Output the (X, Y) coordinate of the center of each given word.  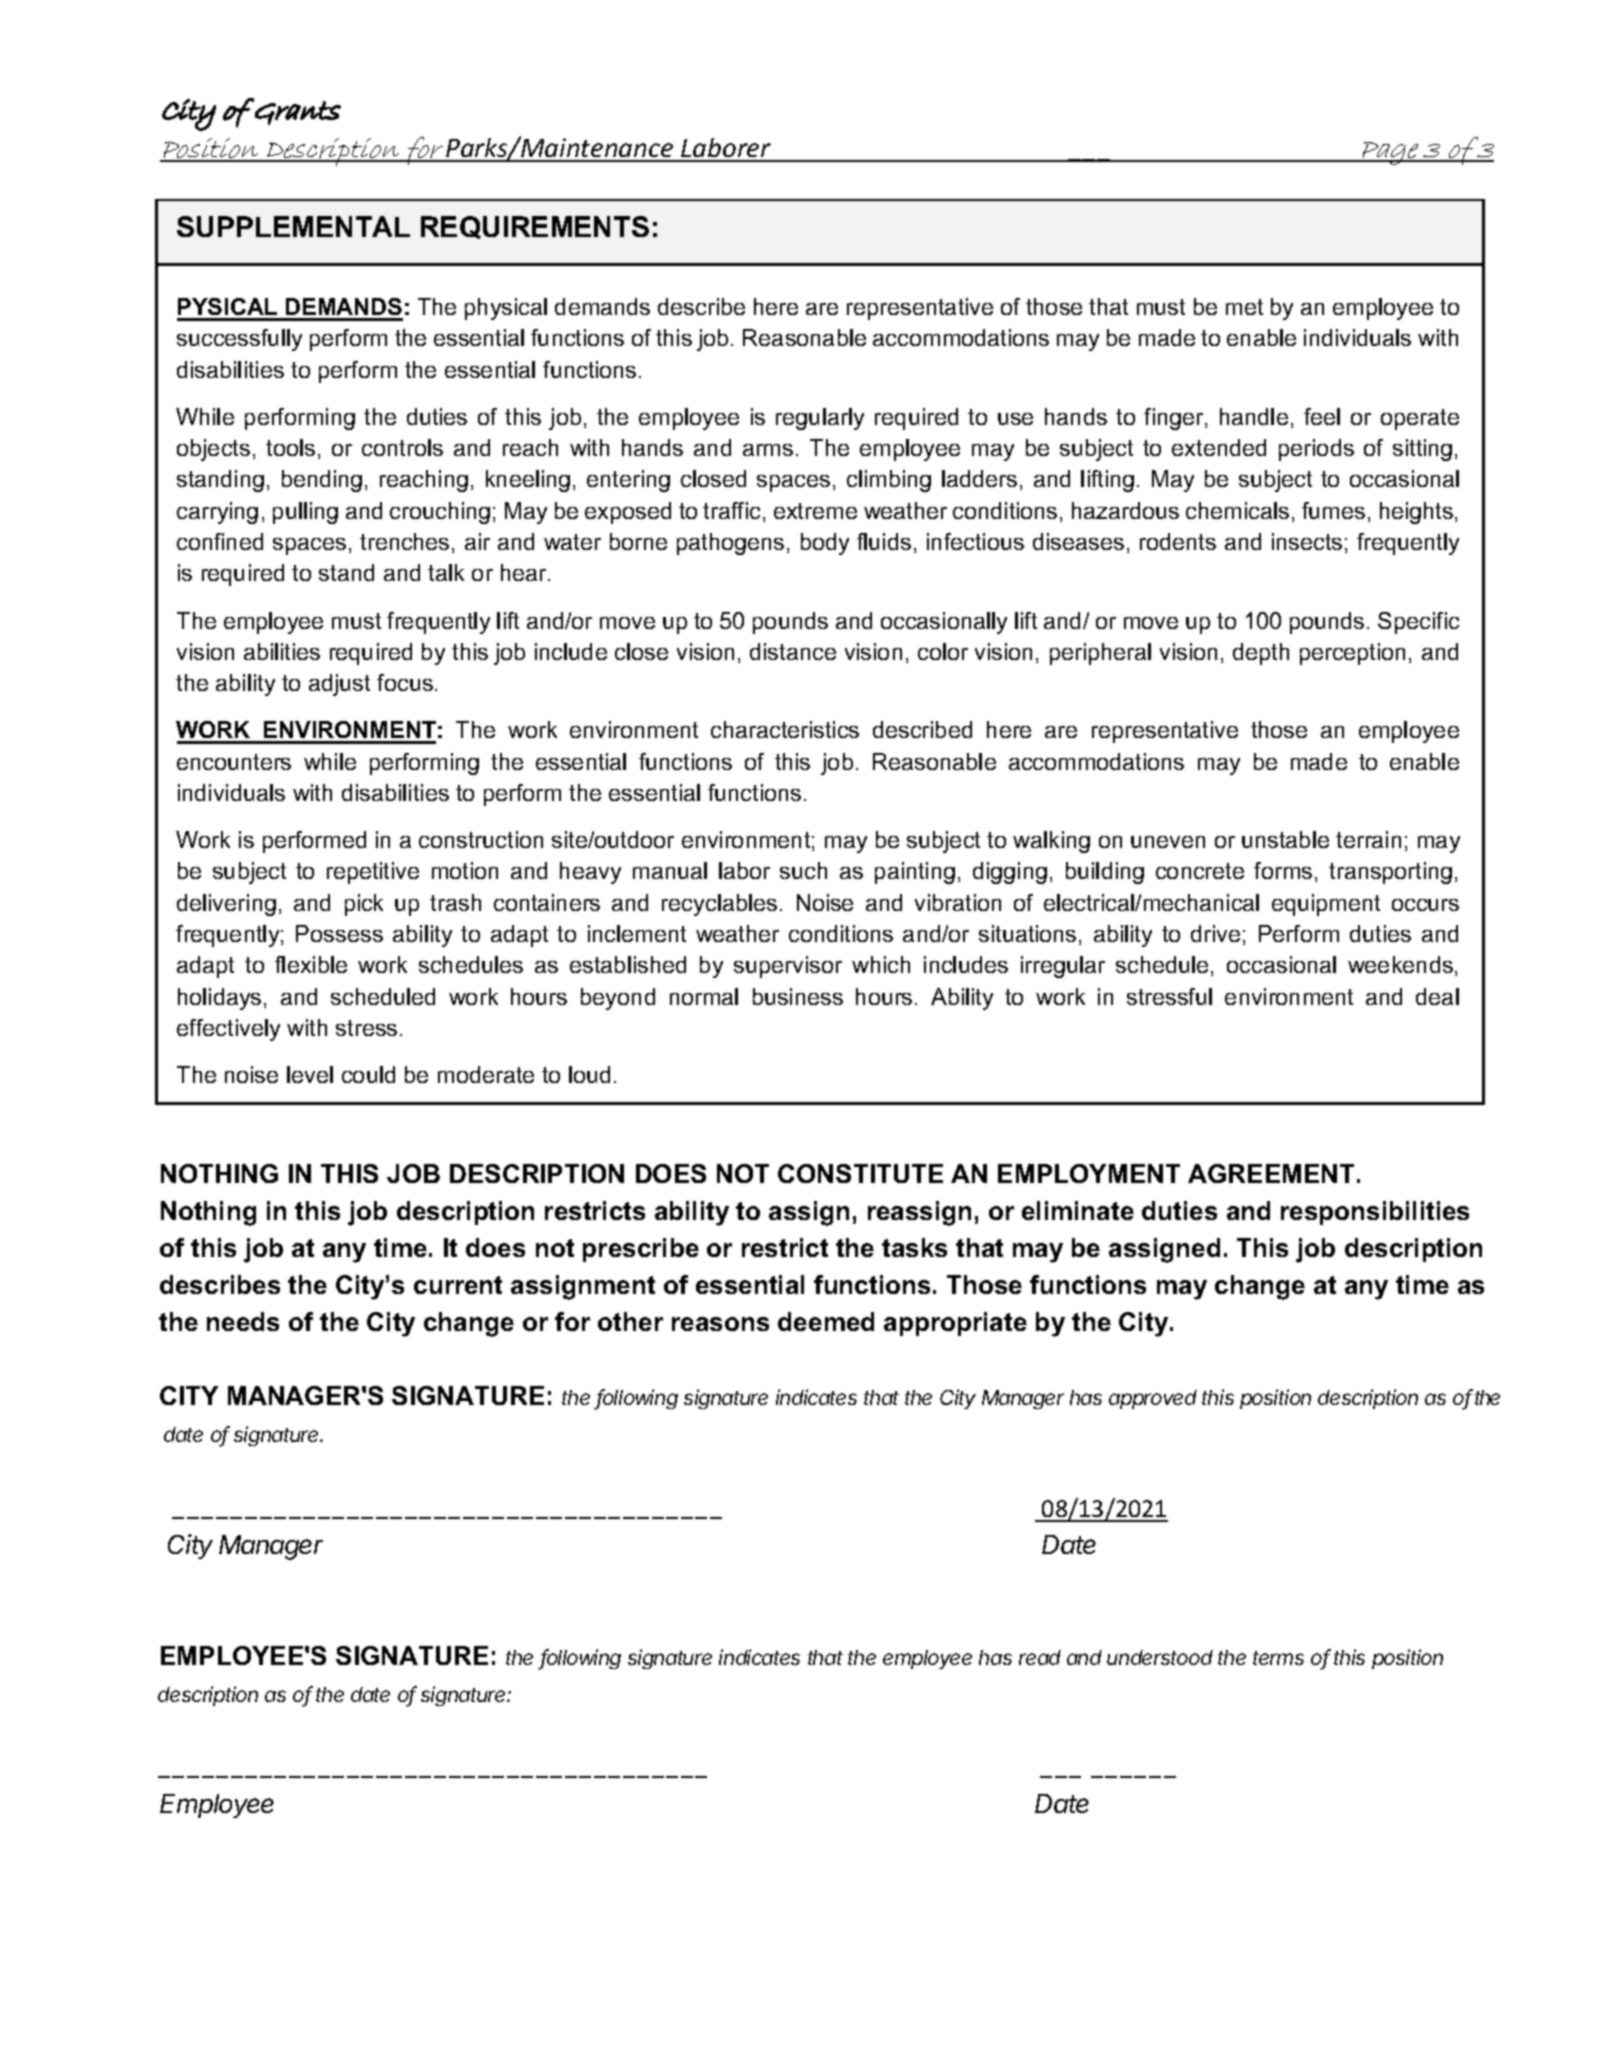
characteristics (785, 729)
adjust (339, 685)
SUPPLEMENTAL (293, 226)
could (368, 1074)
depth (1261, 654)
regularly (820, 419)
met (1244, 307)
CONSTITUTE (860, 1173)
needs (243, 1321)
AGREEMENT (1271, 1173)
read (1040, 1657)
